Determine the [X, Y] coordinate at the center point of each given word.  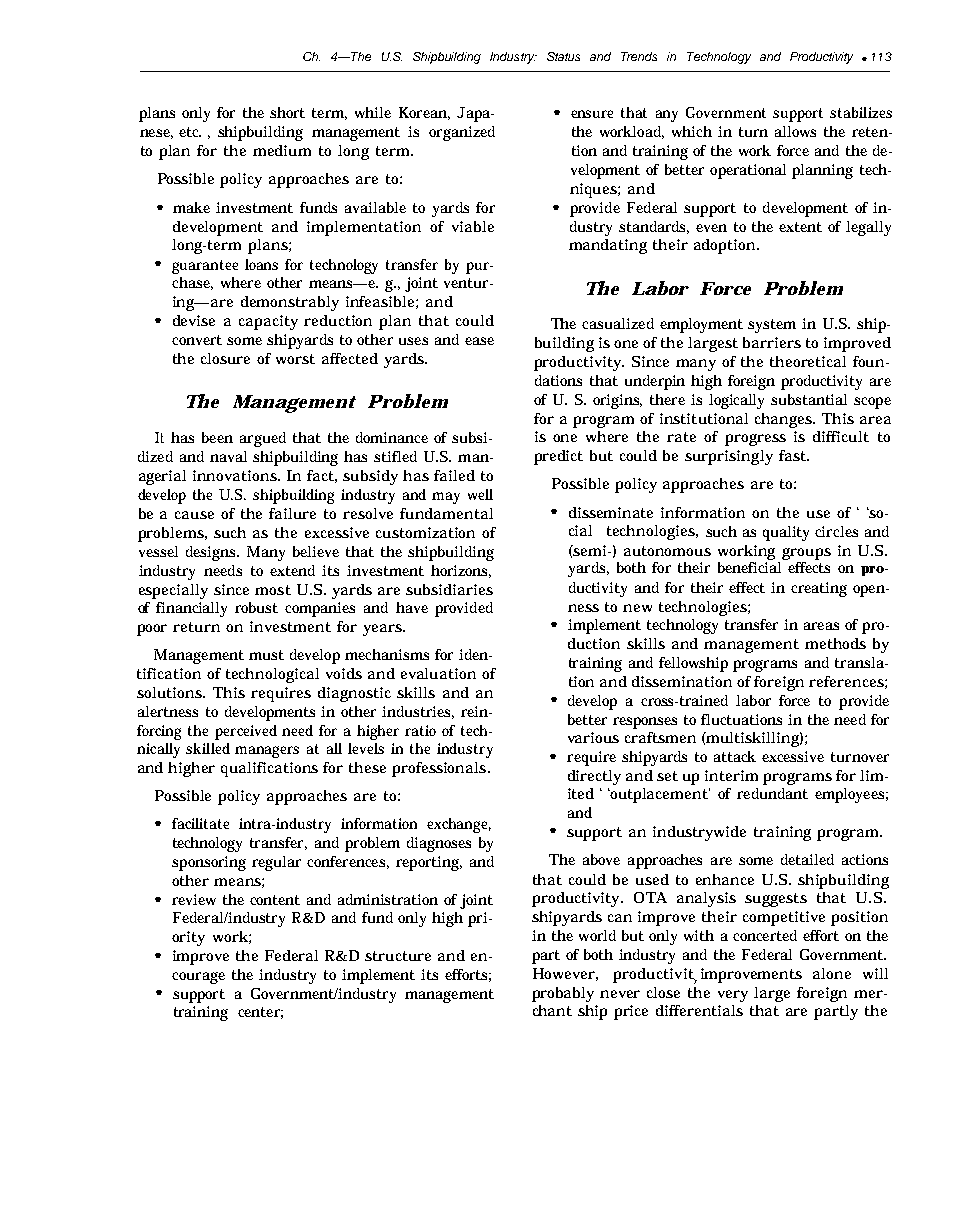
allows [795, 131]
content [275, 900]
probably [563, 994]
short [287, 112]
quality [786, 533]
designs [212, 553]
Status [563, 56]
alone [832, 973]
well [480, 494]
